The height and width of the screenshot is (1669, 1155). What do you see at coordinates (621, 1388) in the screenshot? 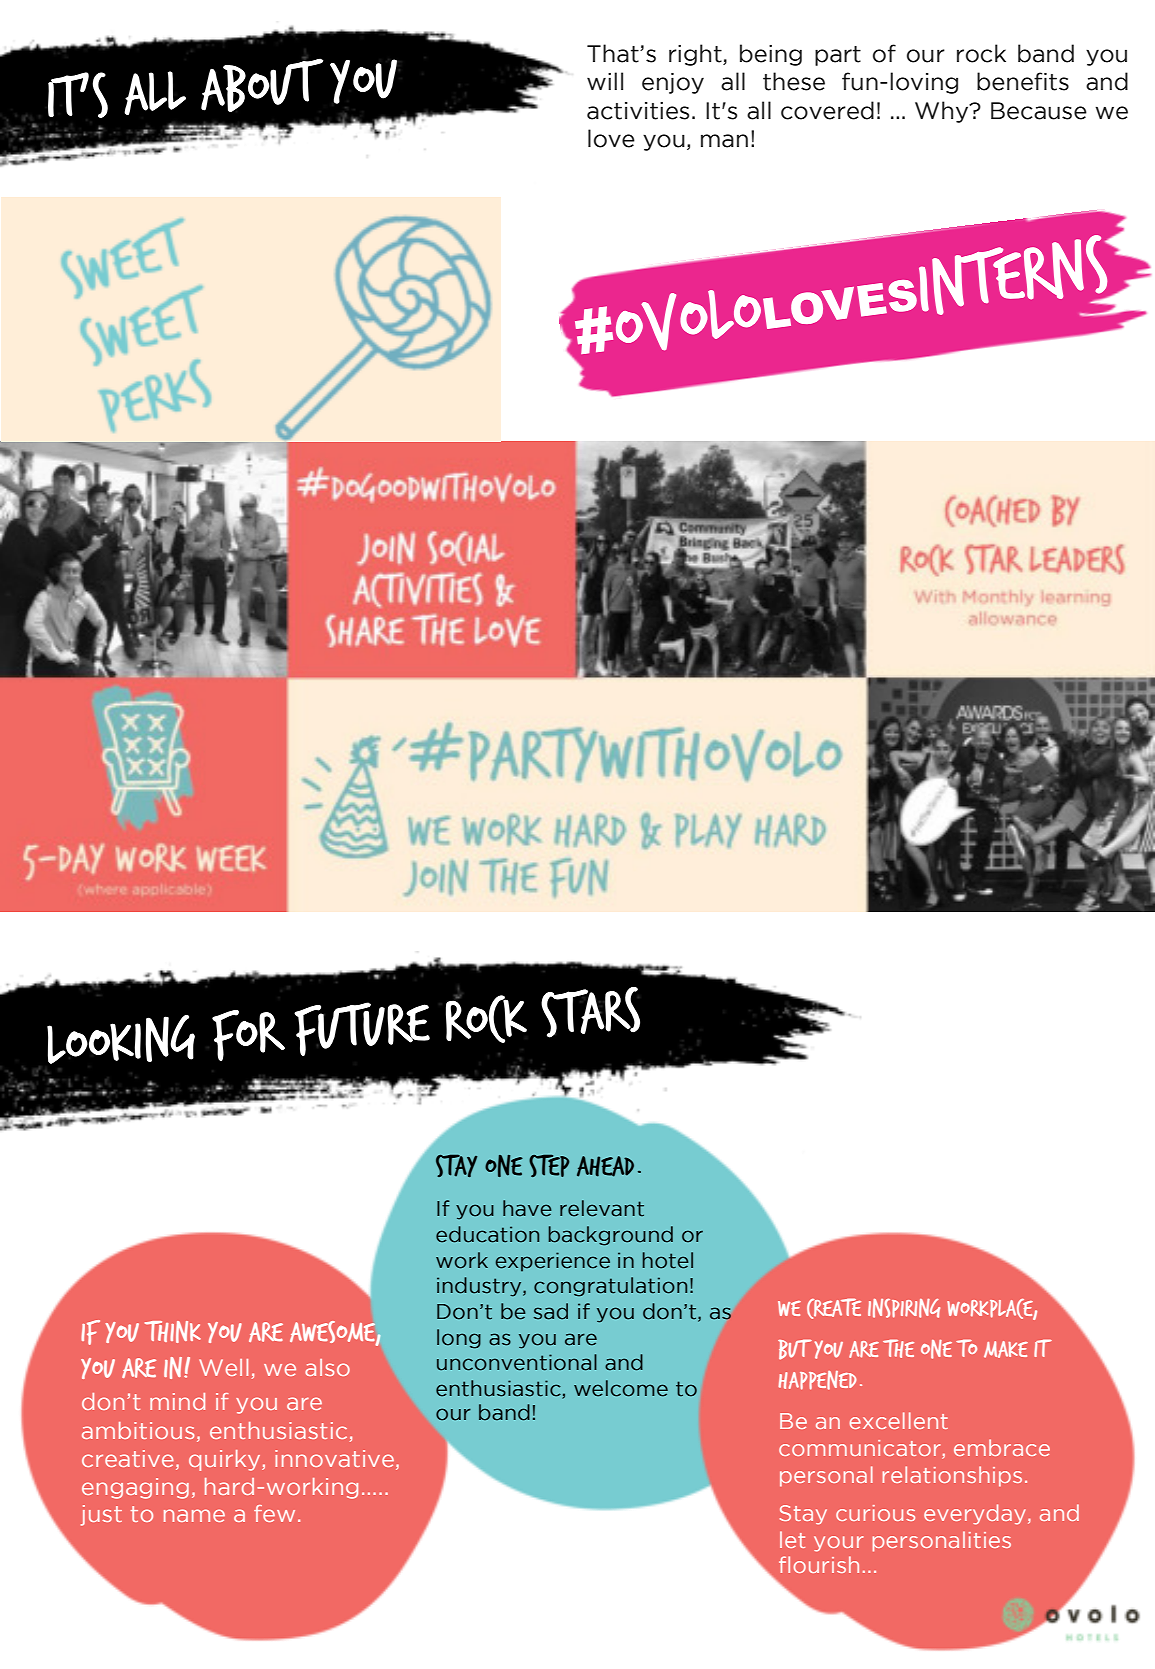
I see `welcome` at bounding box center [621, 1388].
